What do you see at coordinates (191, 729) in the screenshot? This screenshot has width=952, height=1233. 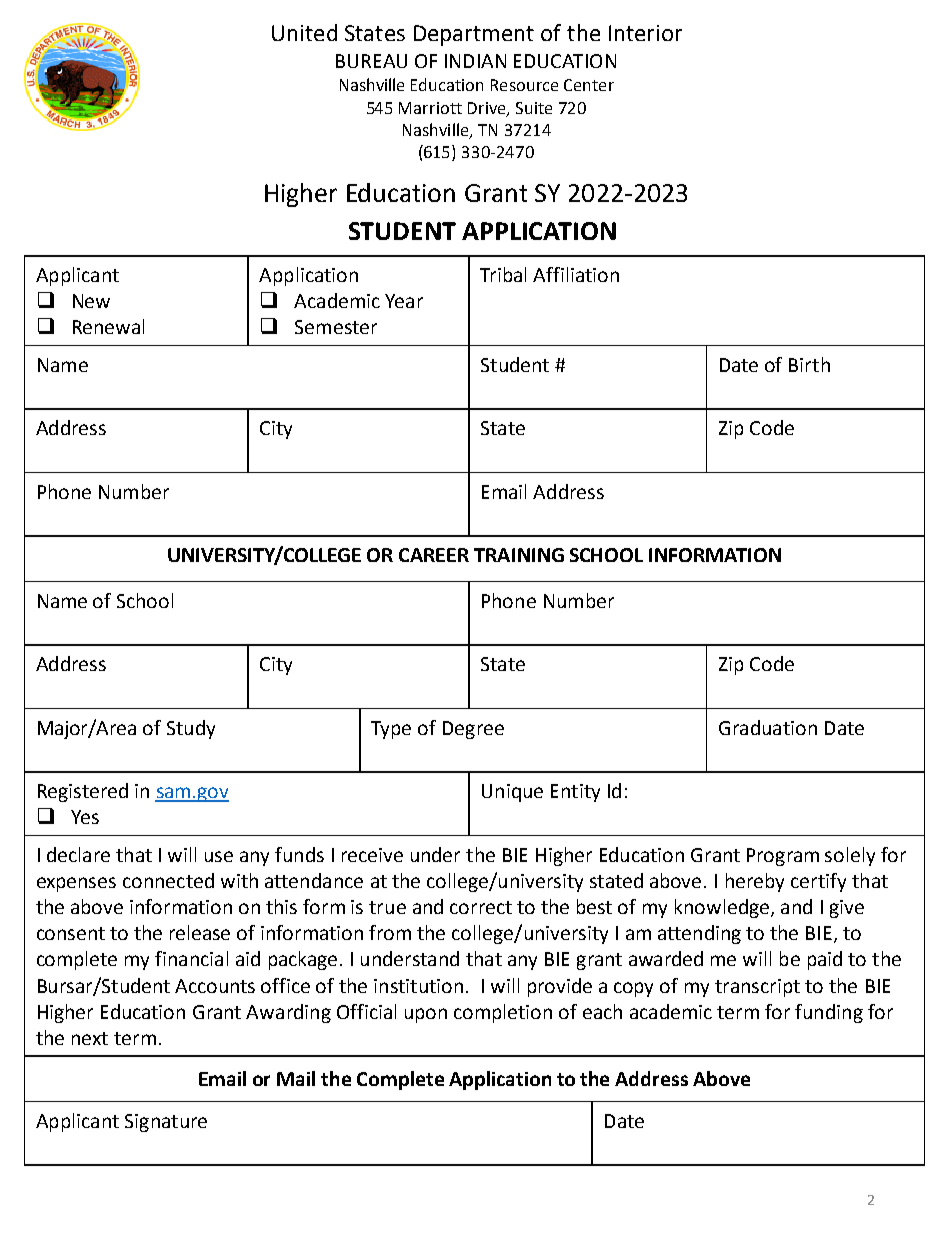 I see `Study` at bounding box center [191, 729].
